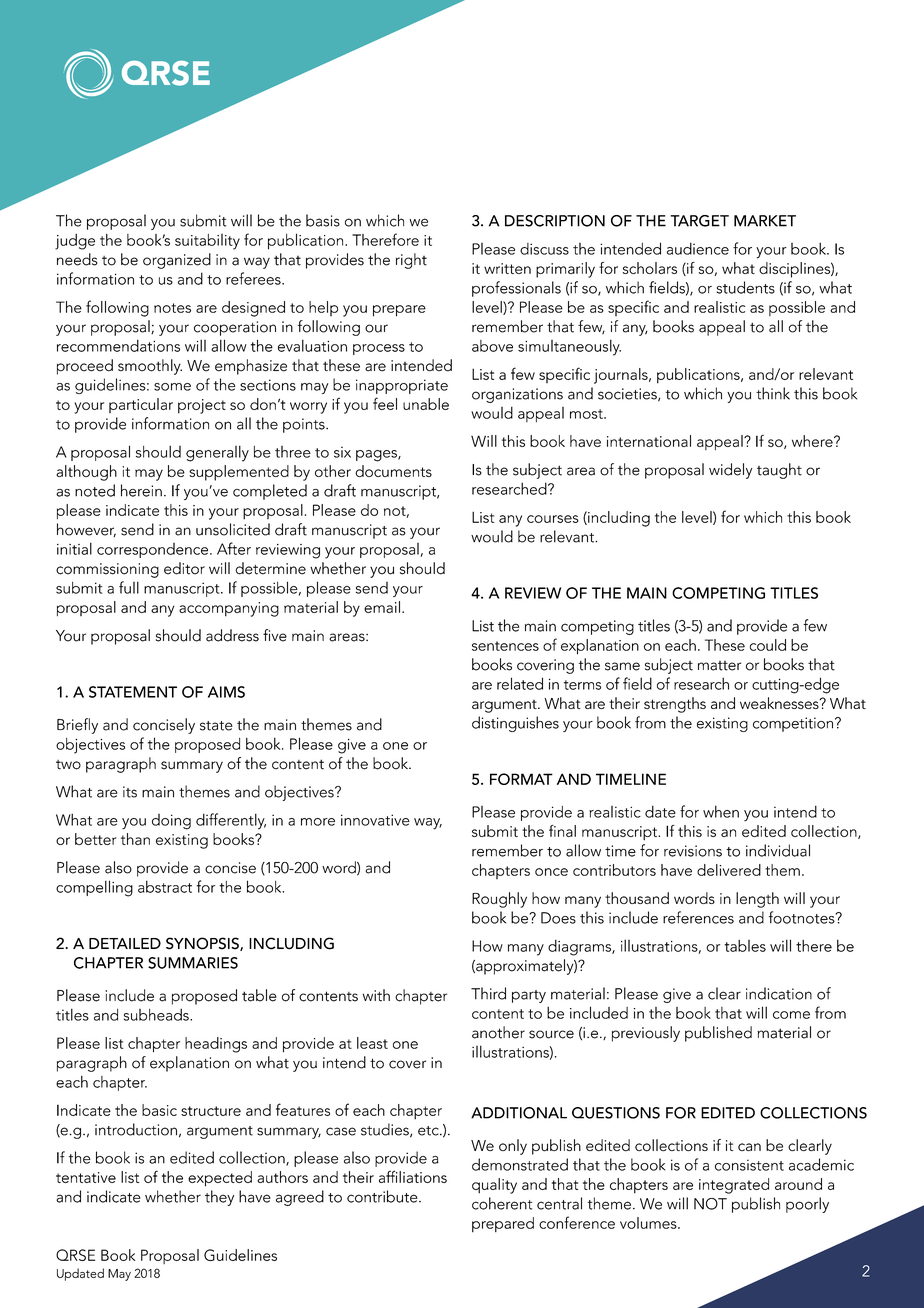 The image size is (924, 1308). Describe the element at coordinates (141, 490) in the screenshot. I see `herein` at that location.
